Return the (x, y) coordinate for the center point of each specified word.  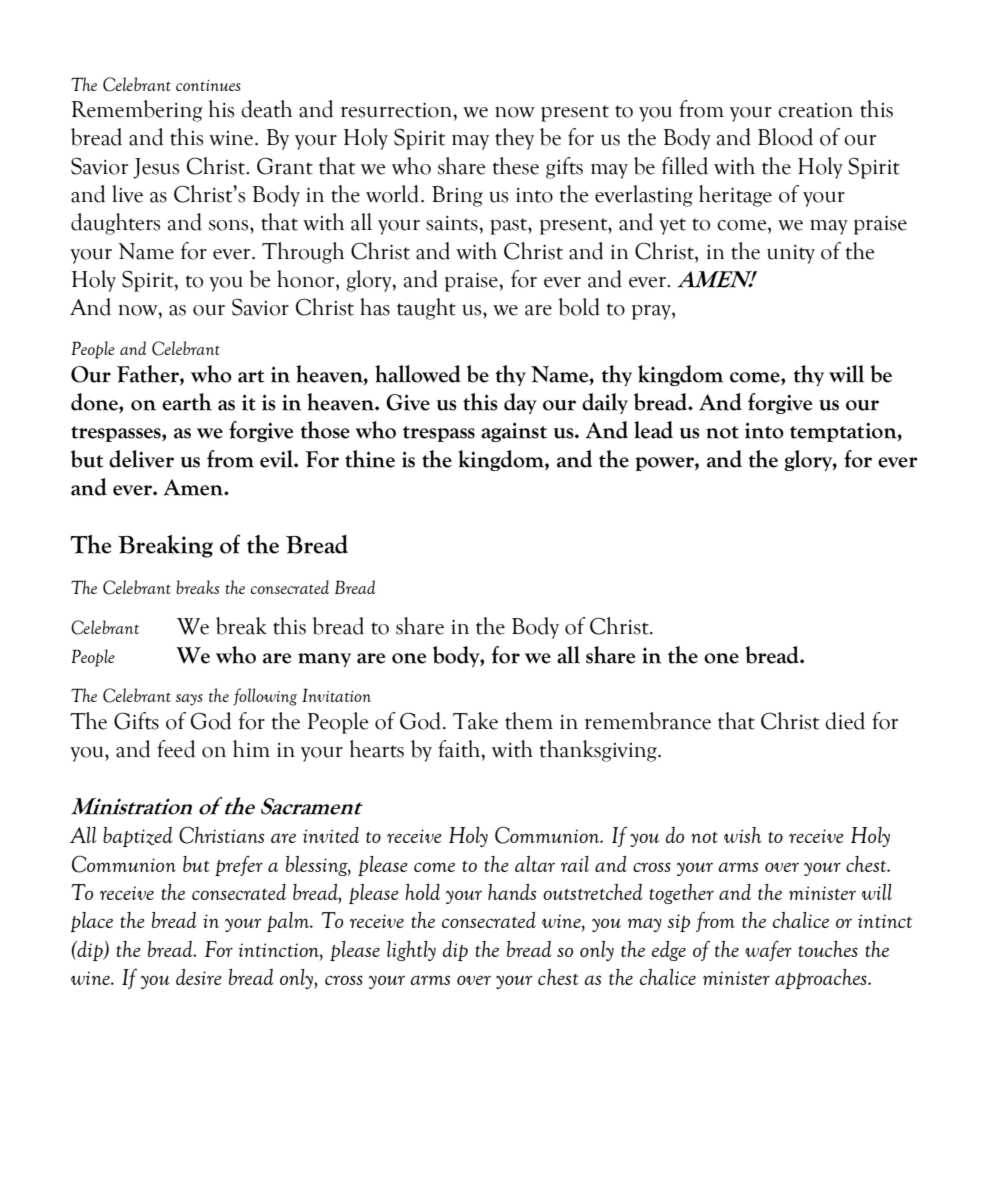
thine (370, 459)
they (514, 139)
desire (199, 977)
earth (187, 402)
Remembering (136, 111)
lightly (411, 951)
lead (653, 430)
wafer (768, 950)
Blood (785, 137)
